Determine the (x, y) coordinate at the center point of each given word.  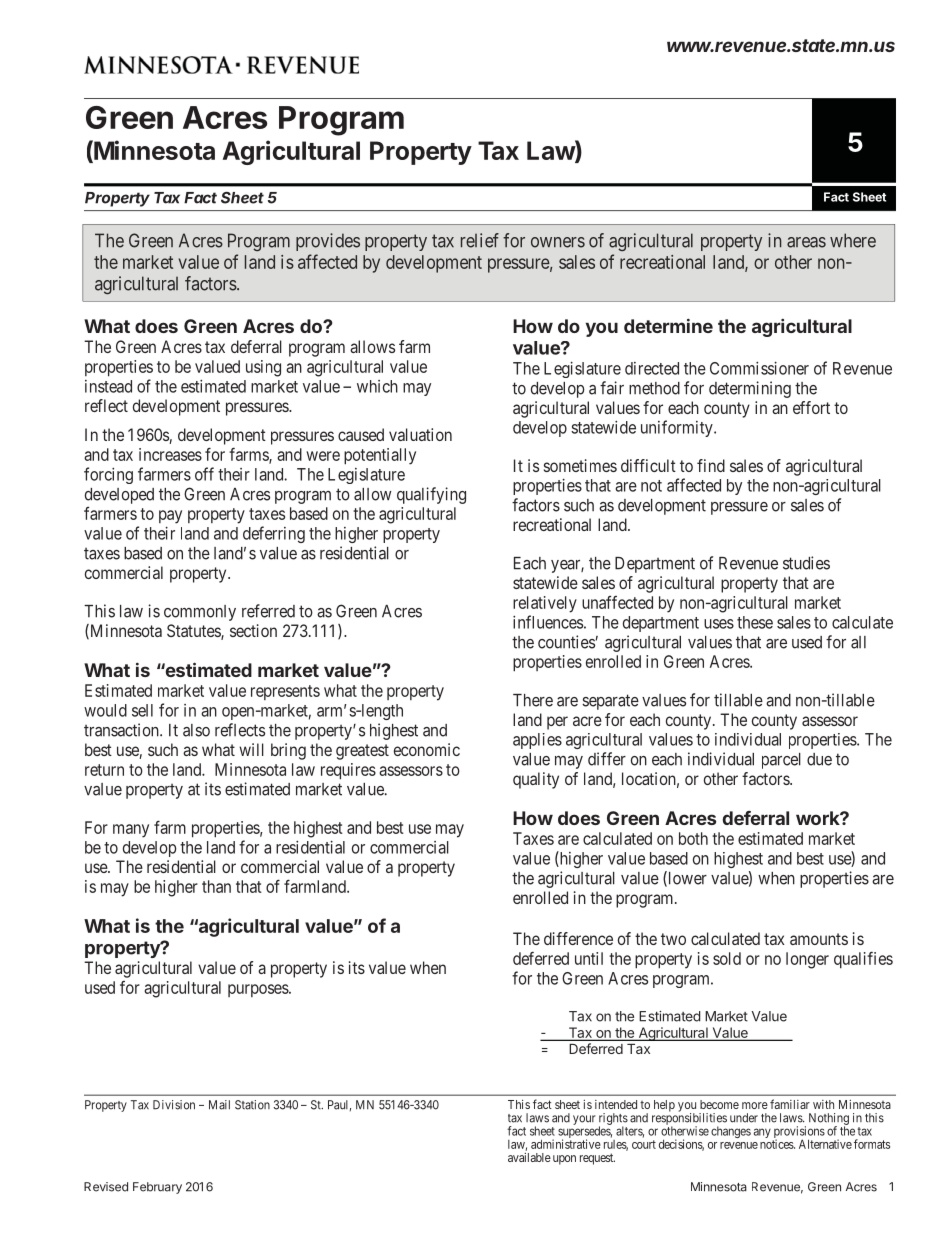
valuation (420, 434)
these (755, 622)
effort (811, 407)
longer (807, 960)
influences (548, 622)
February (157, 1188)
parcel (781, 761)
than (216, 886)
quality (536, 780)
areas (806, 242)
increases (170, 454)
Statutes (194, 632)
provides (328, 242)
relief (480, 240)
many (131, 831)
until (589, 958)
